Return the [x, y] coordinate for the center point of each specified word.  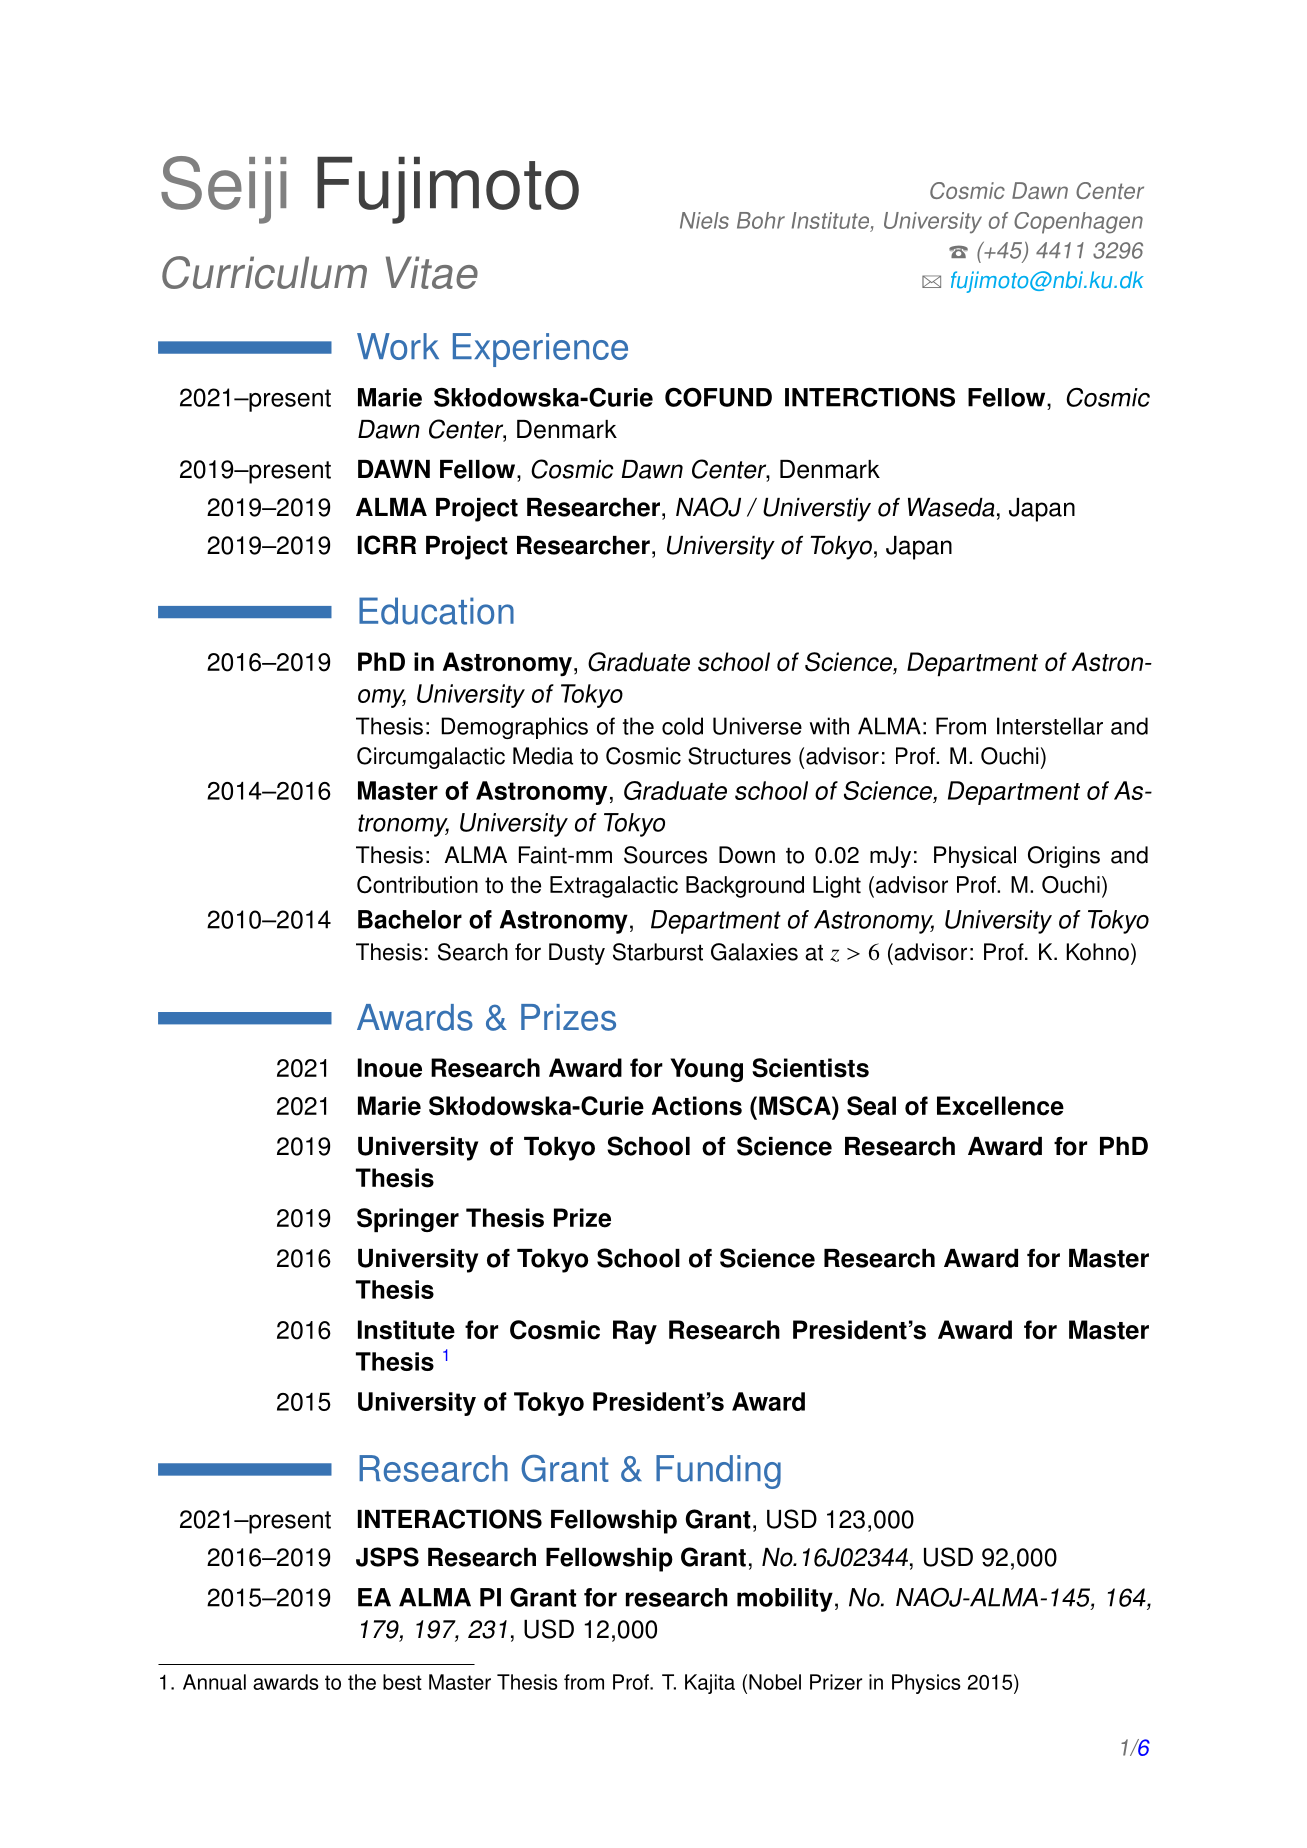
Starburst [658, 952]
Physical [975, 857]
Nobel [775, 1682]
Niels [704, 220]
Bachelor [410, 919]
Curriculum [264, 272]
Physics [926, 1684]
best [402, 1682]
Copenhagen [1078, 223]
